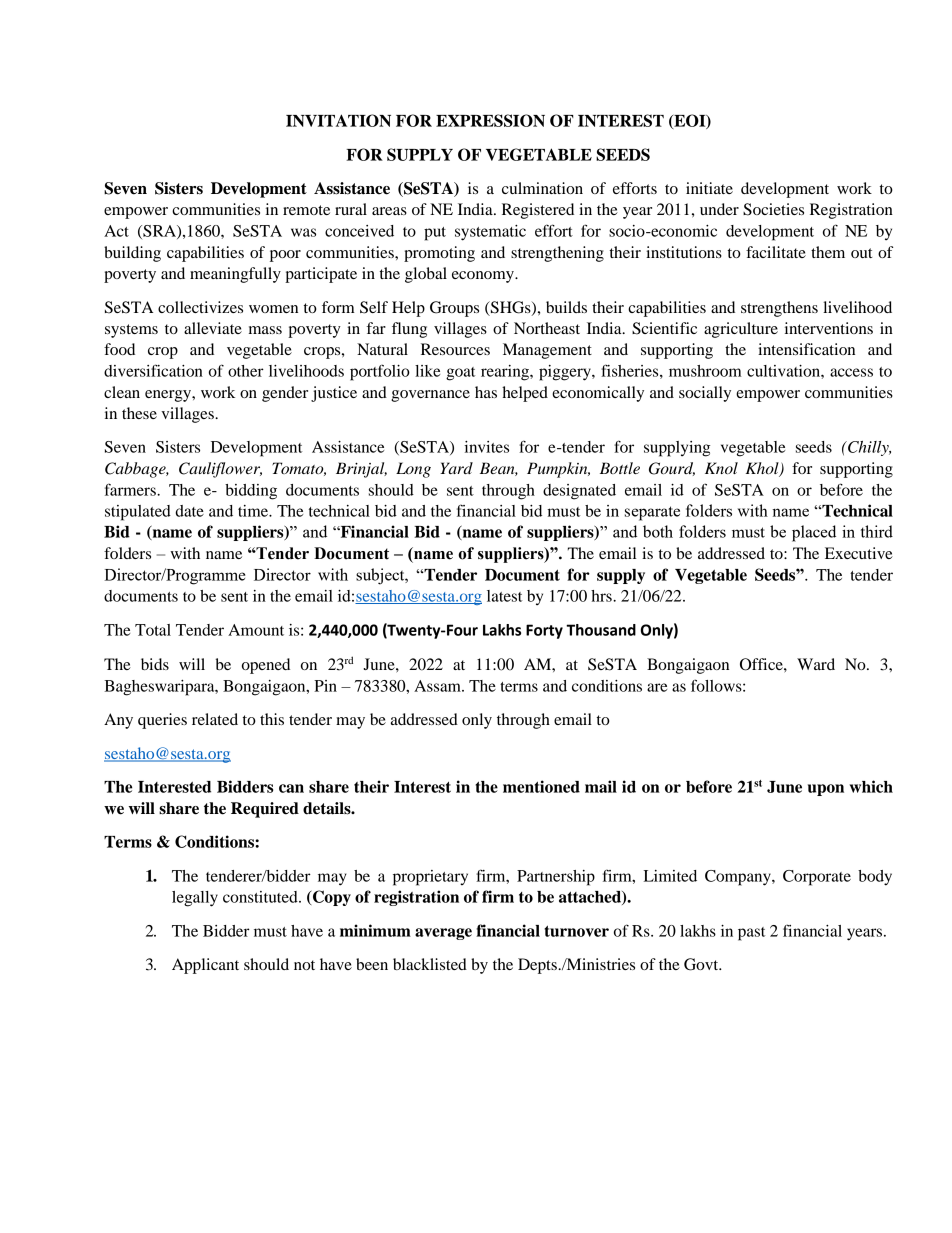  Describe the element at coordinates (338, 120) in the screenshot. I see `INVITATION` at that location.
